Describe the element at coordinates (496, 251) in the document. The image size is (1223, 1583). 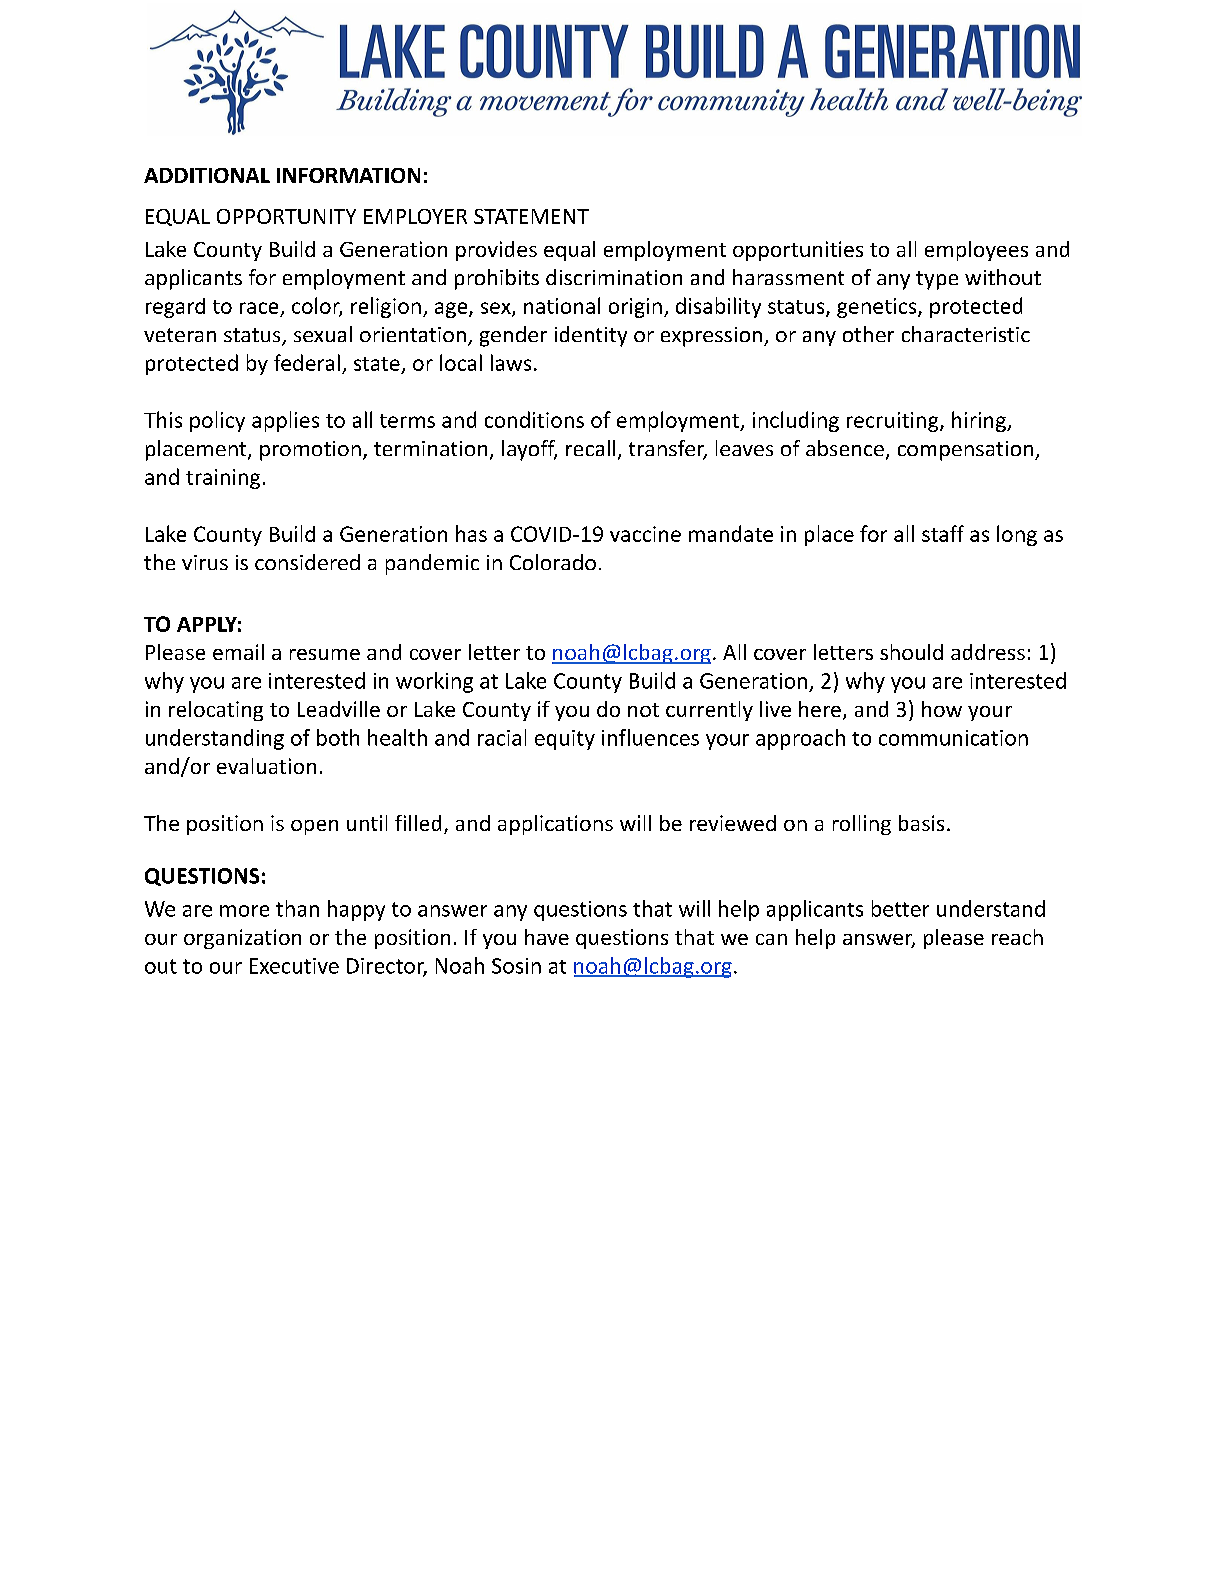
I see `provides` at that location.
